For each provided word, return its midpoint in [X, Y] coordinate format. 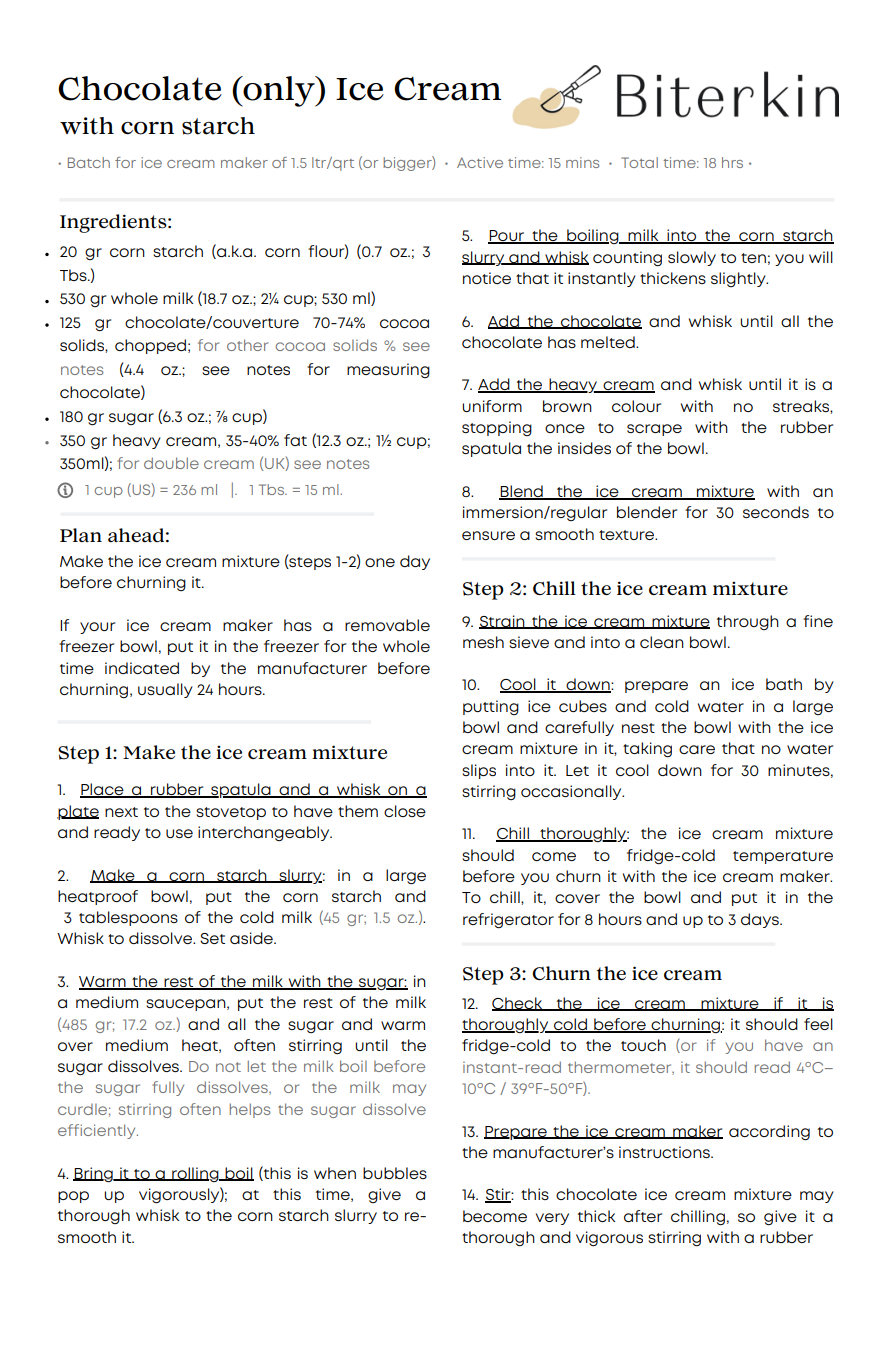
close [405, 811]
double [171, 463]
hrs [732, 162]
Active [480, 162]
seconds [776, 512]
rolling [195, 1174]
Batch [89, 162]
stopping [497, 428]
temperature [783, 857]
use [179, 833]
